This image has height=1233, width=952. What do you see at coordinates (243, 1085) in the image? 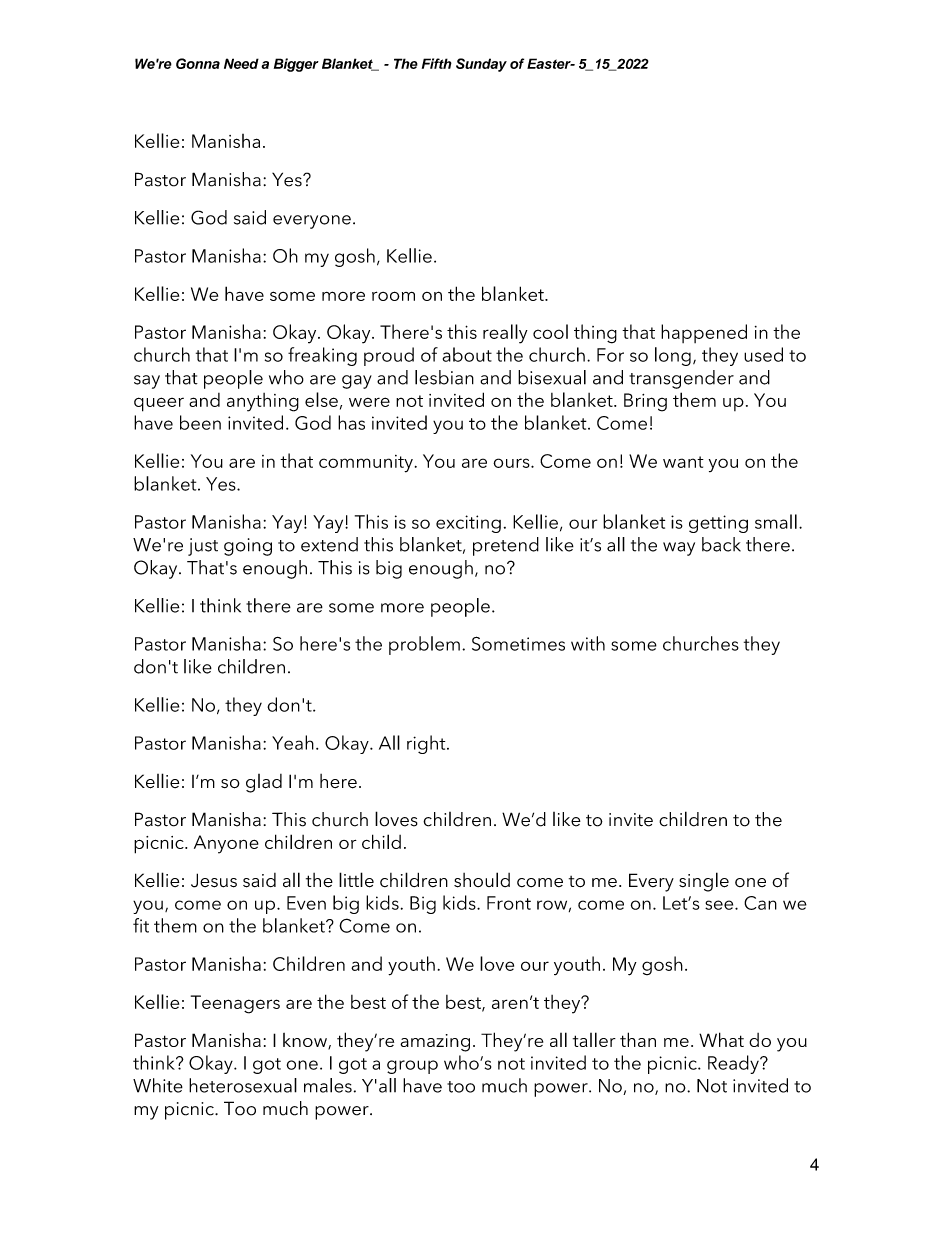
I see `heterosexual` at bounding box center [243, 1085].
